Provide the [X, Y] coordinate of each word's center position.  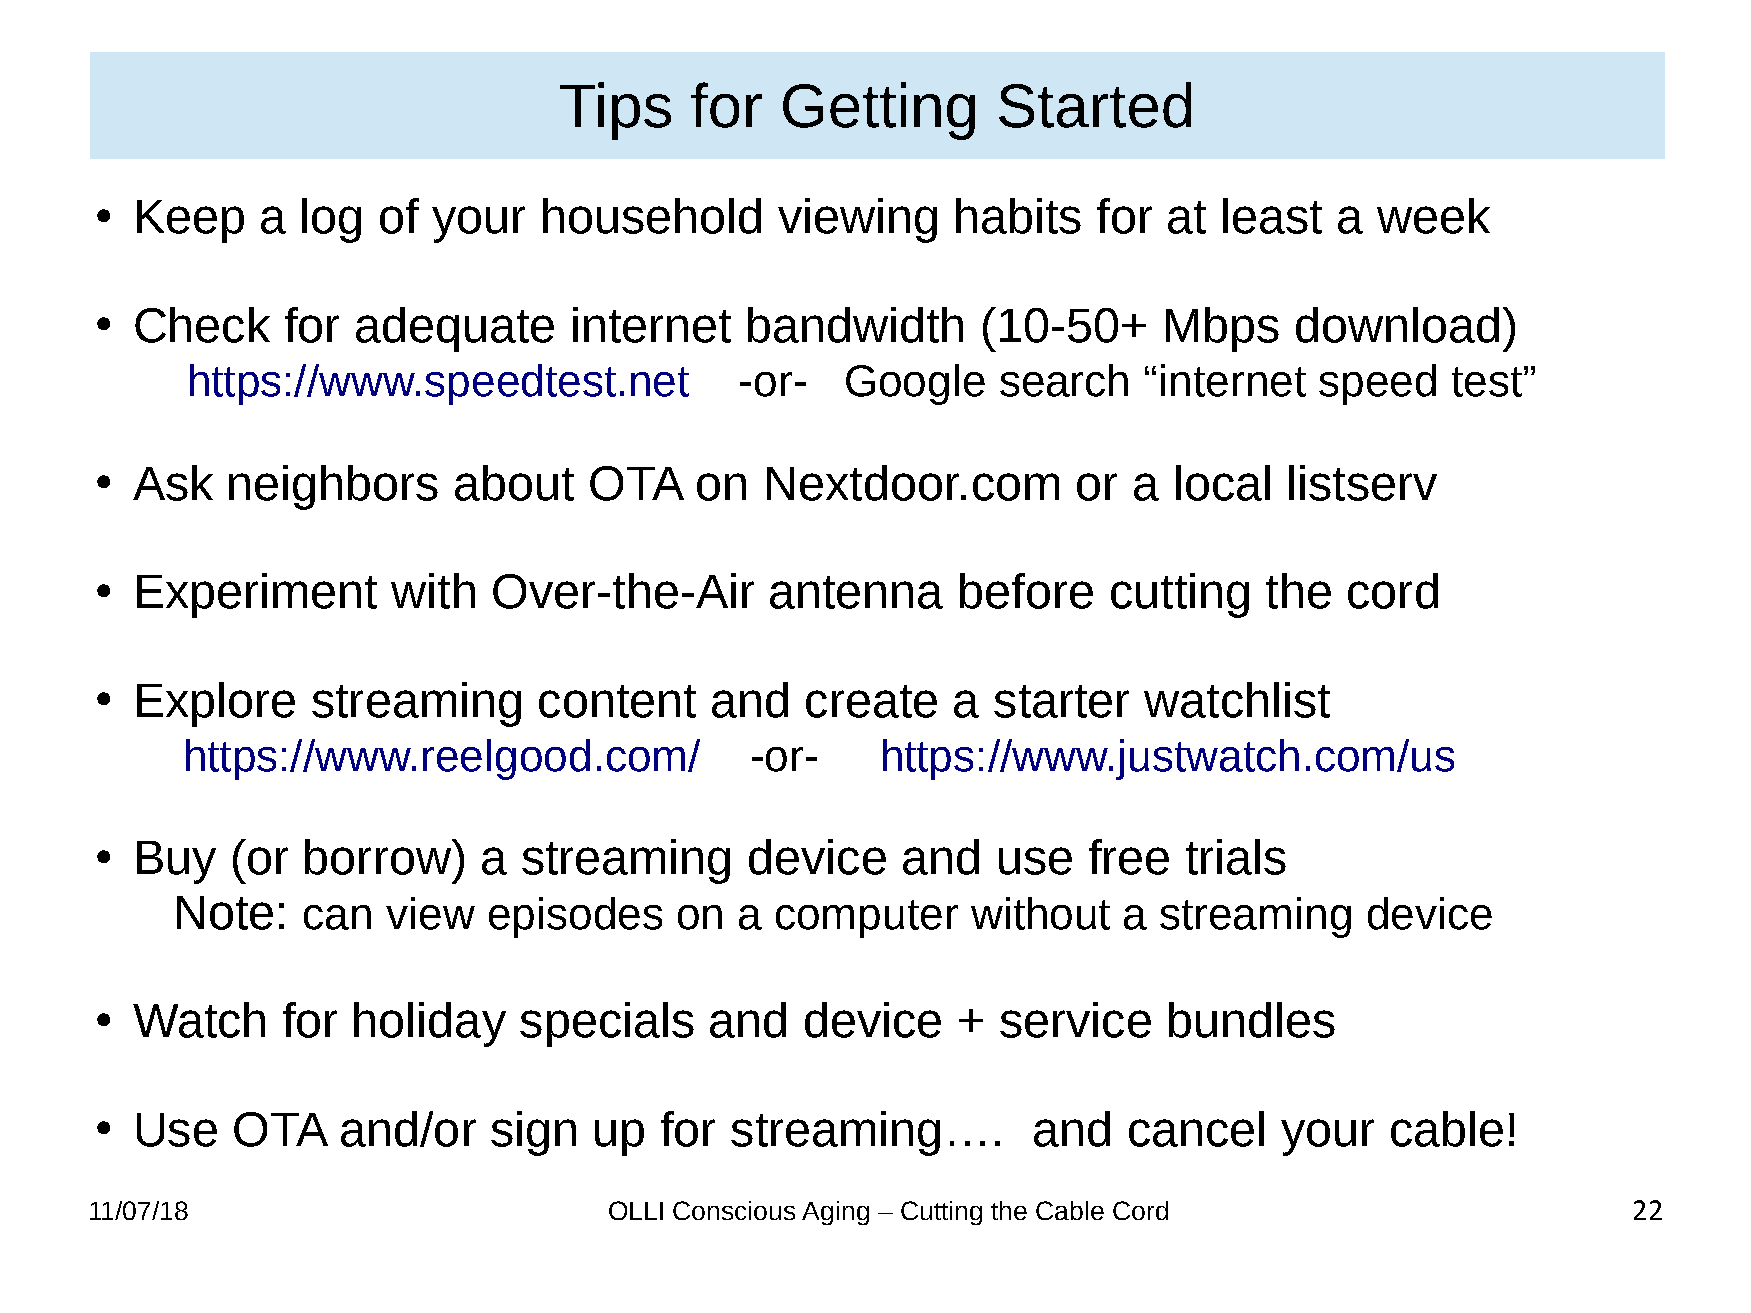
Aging [835, 1213]
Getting [879, 111]
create [871, 701]
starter [1061, 701]
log [331, 220]
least [1272, 216]
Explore [216, 704]
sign [533, 1133]
